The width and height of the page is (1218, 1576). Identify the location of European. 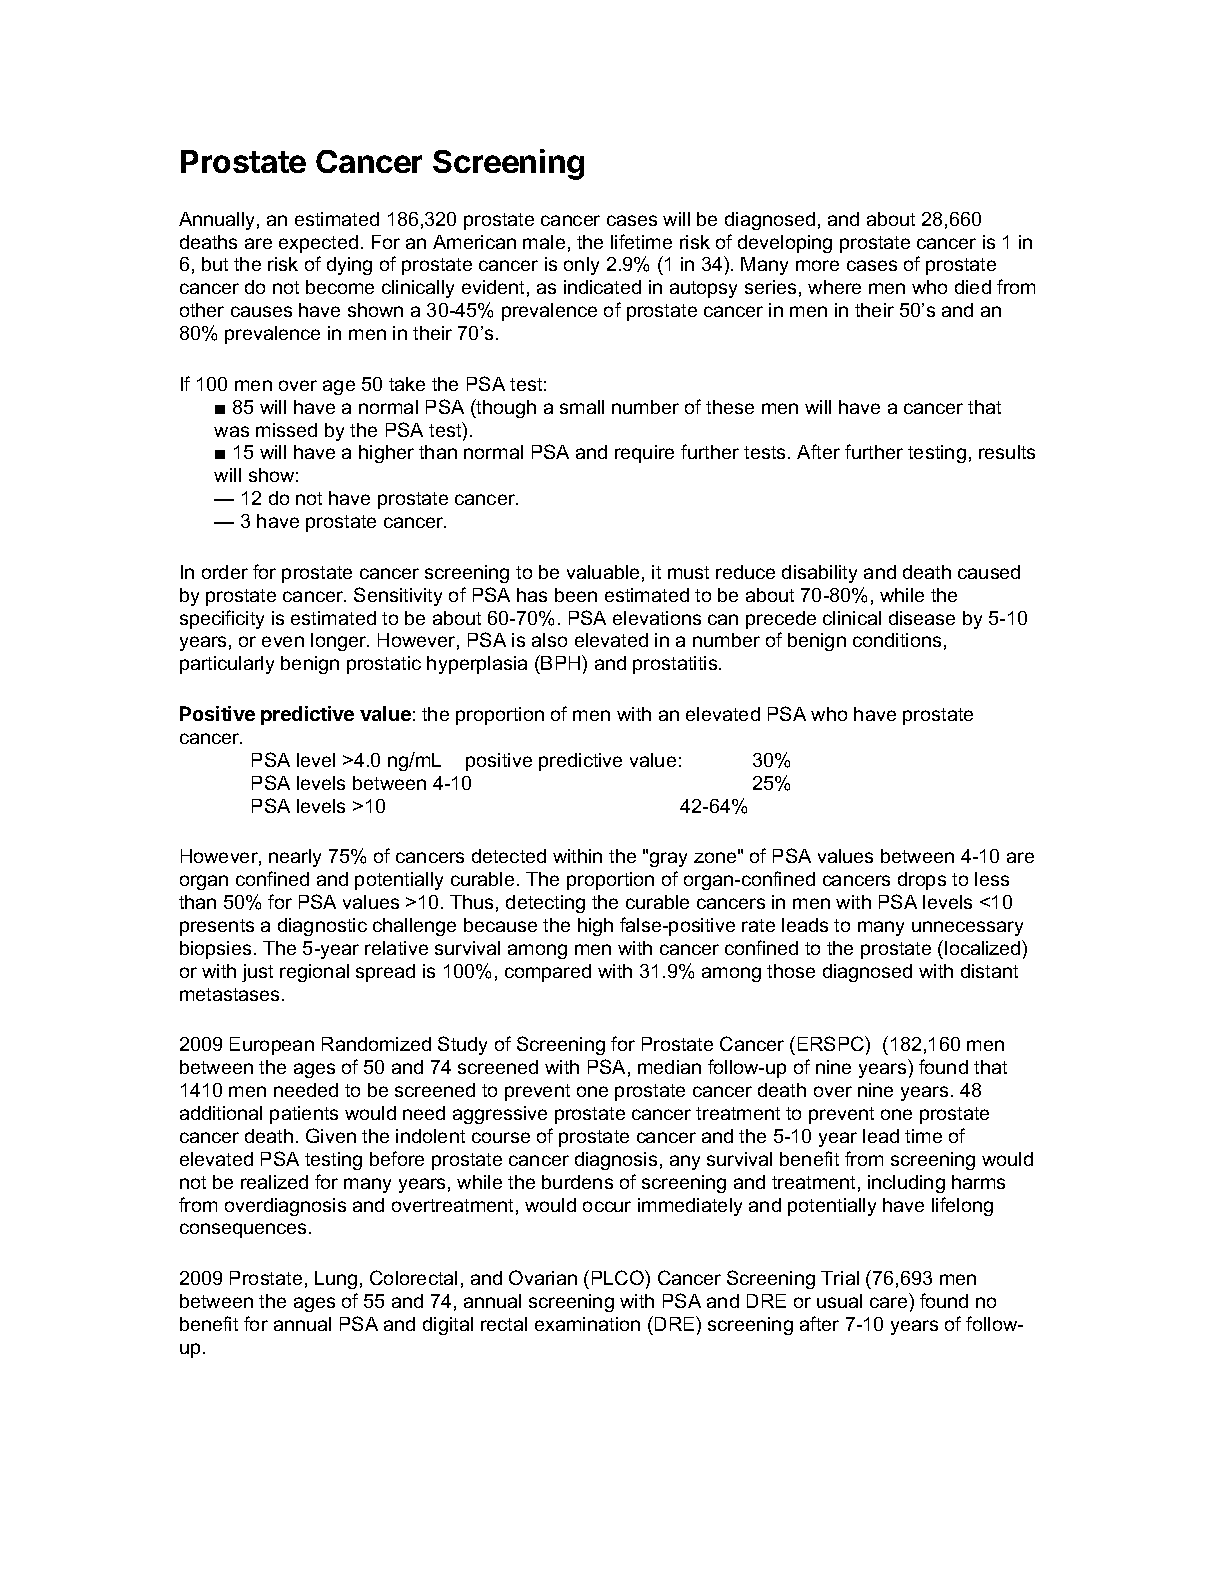
(272, 1046).
